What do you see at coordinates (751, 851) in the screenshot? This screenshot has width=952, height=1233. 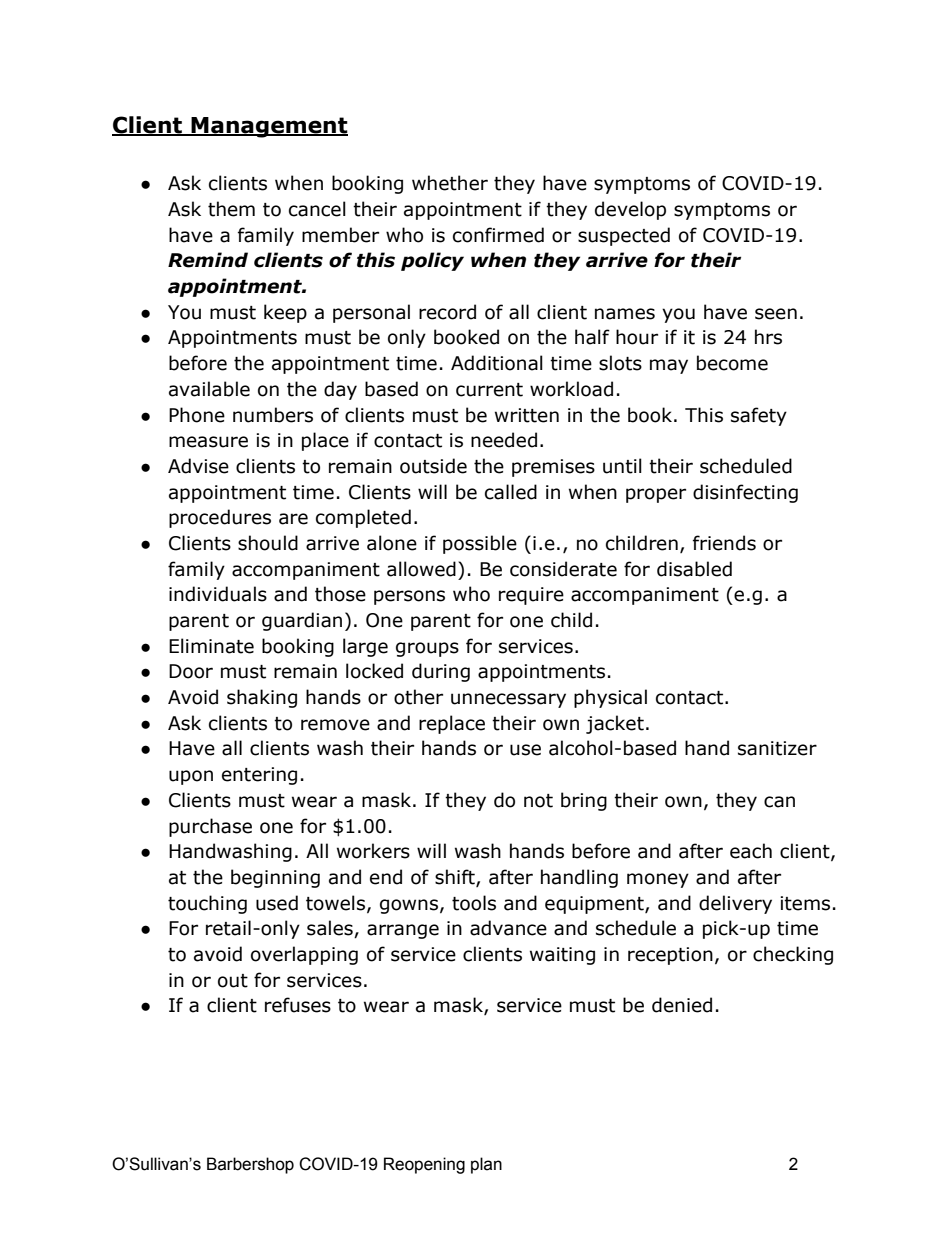 I see `each` at bounding box center [751, 851].
